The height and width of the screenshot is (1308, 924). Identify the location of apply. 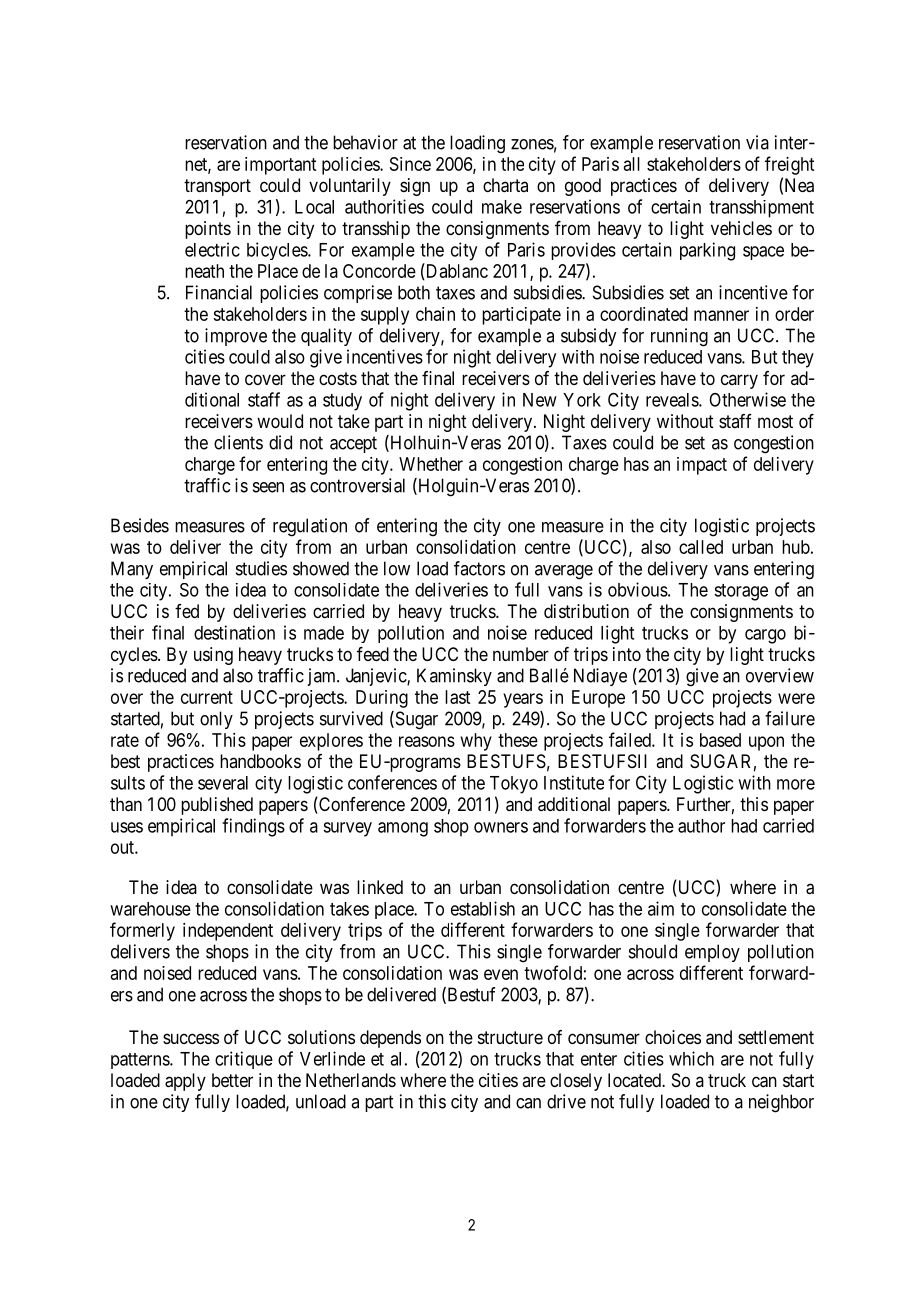
(185, 1082).
